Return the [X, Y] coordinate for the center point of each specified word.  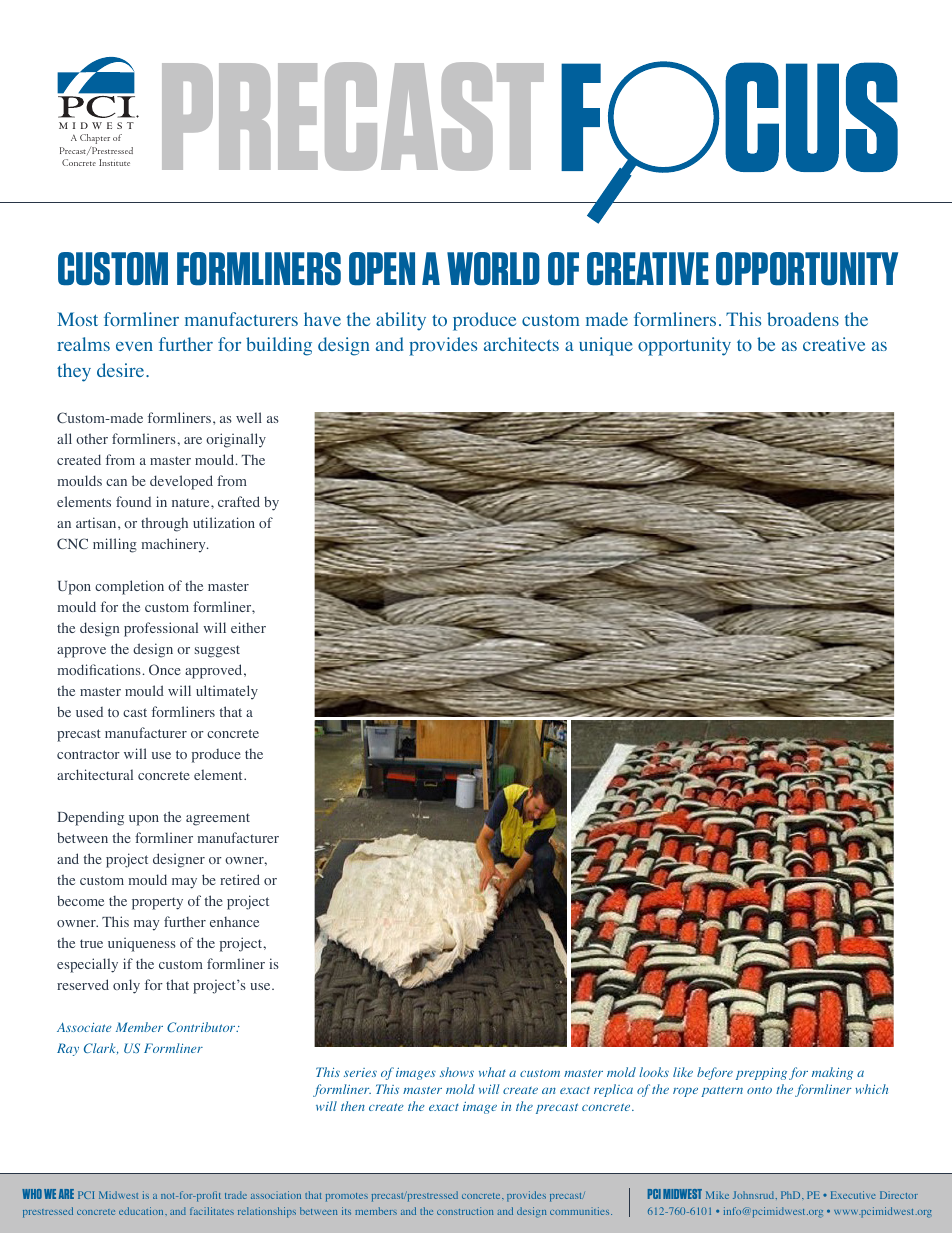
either [248, 627]
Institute [114, 162]
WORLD [493, 268]
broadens [803, 319]
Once [165, 669]
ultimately [227, 692]
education [142, 1211]
